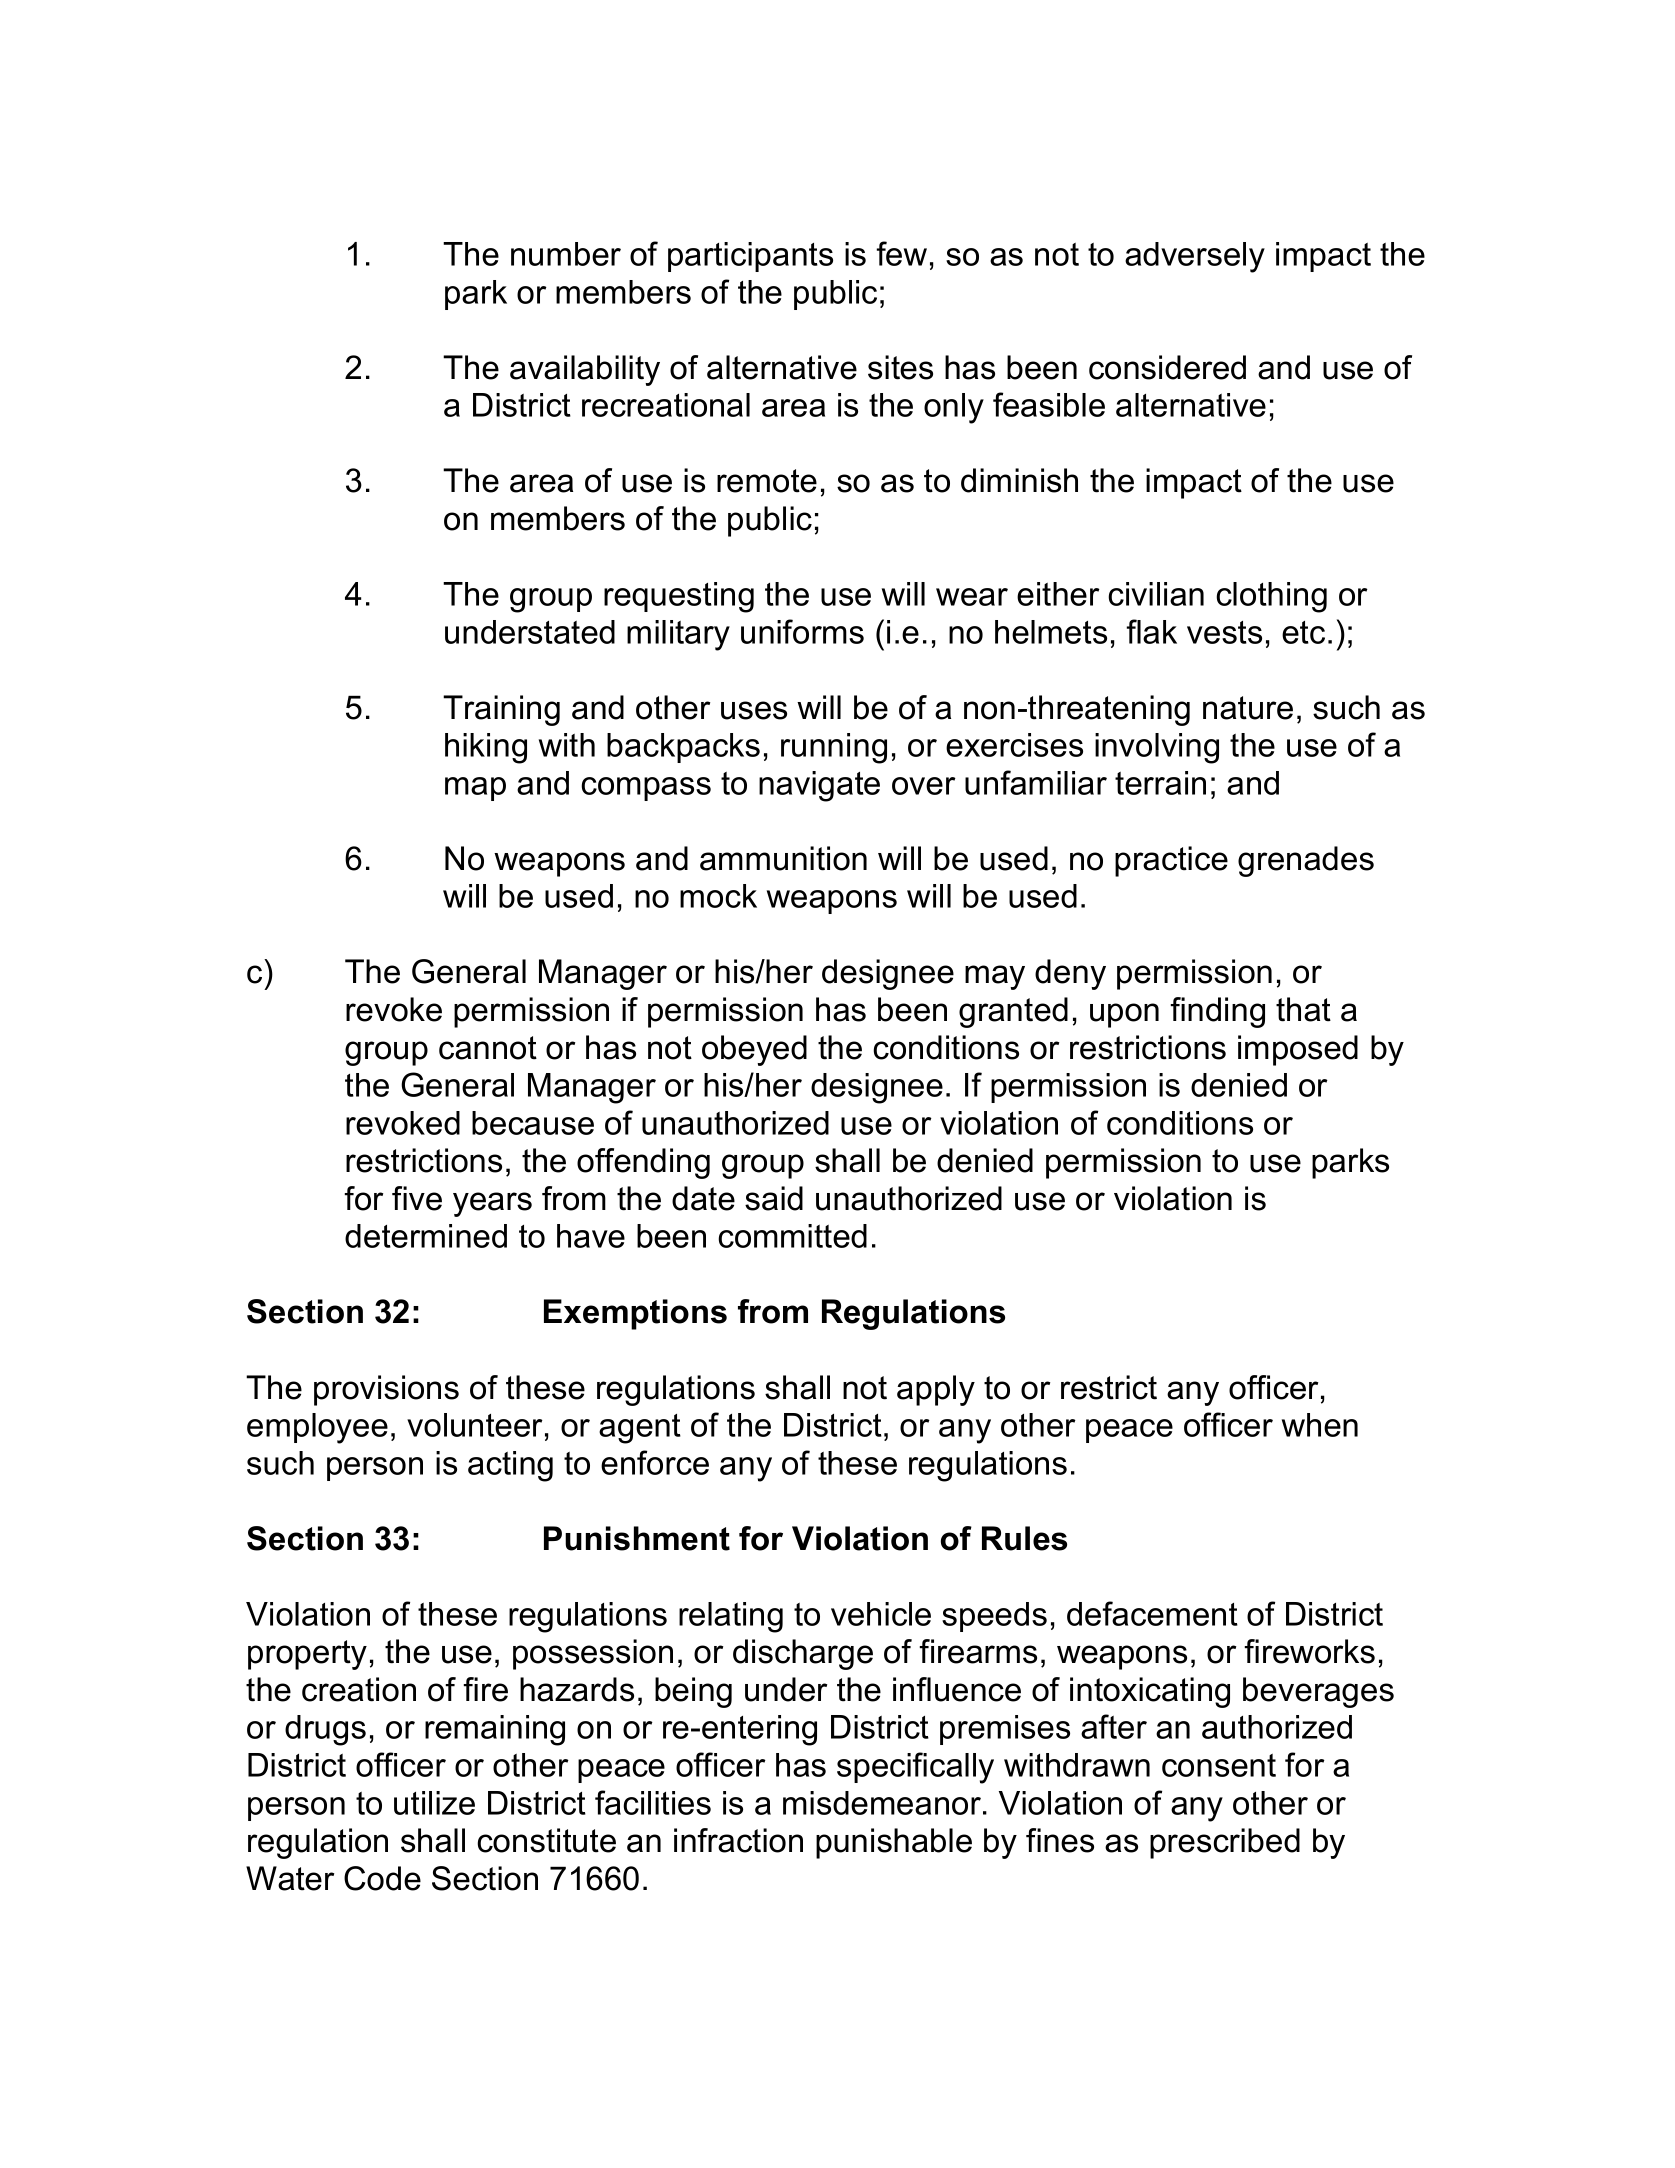 Image resolution: width=1675 pixels, height=2168 pixels. Describe the element at coordinates (750, 257) in the screenshot. I see `participants` at that location.
